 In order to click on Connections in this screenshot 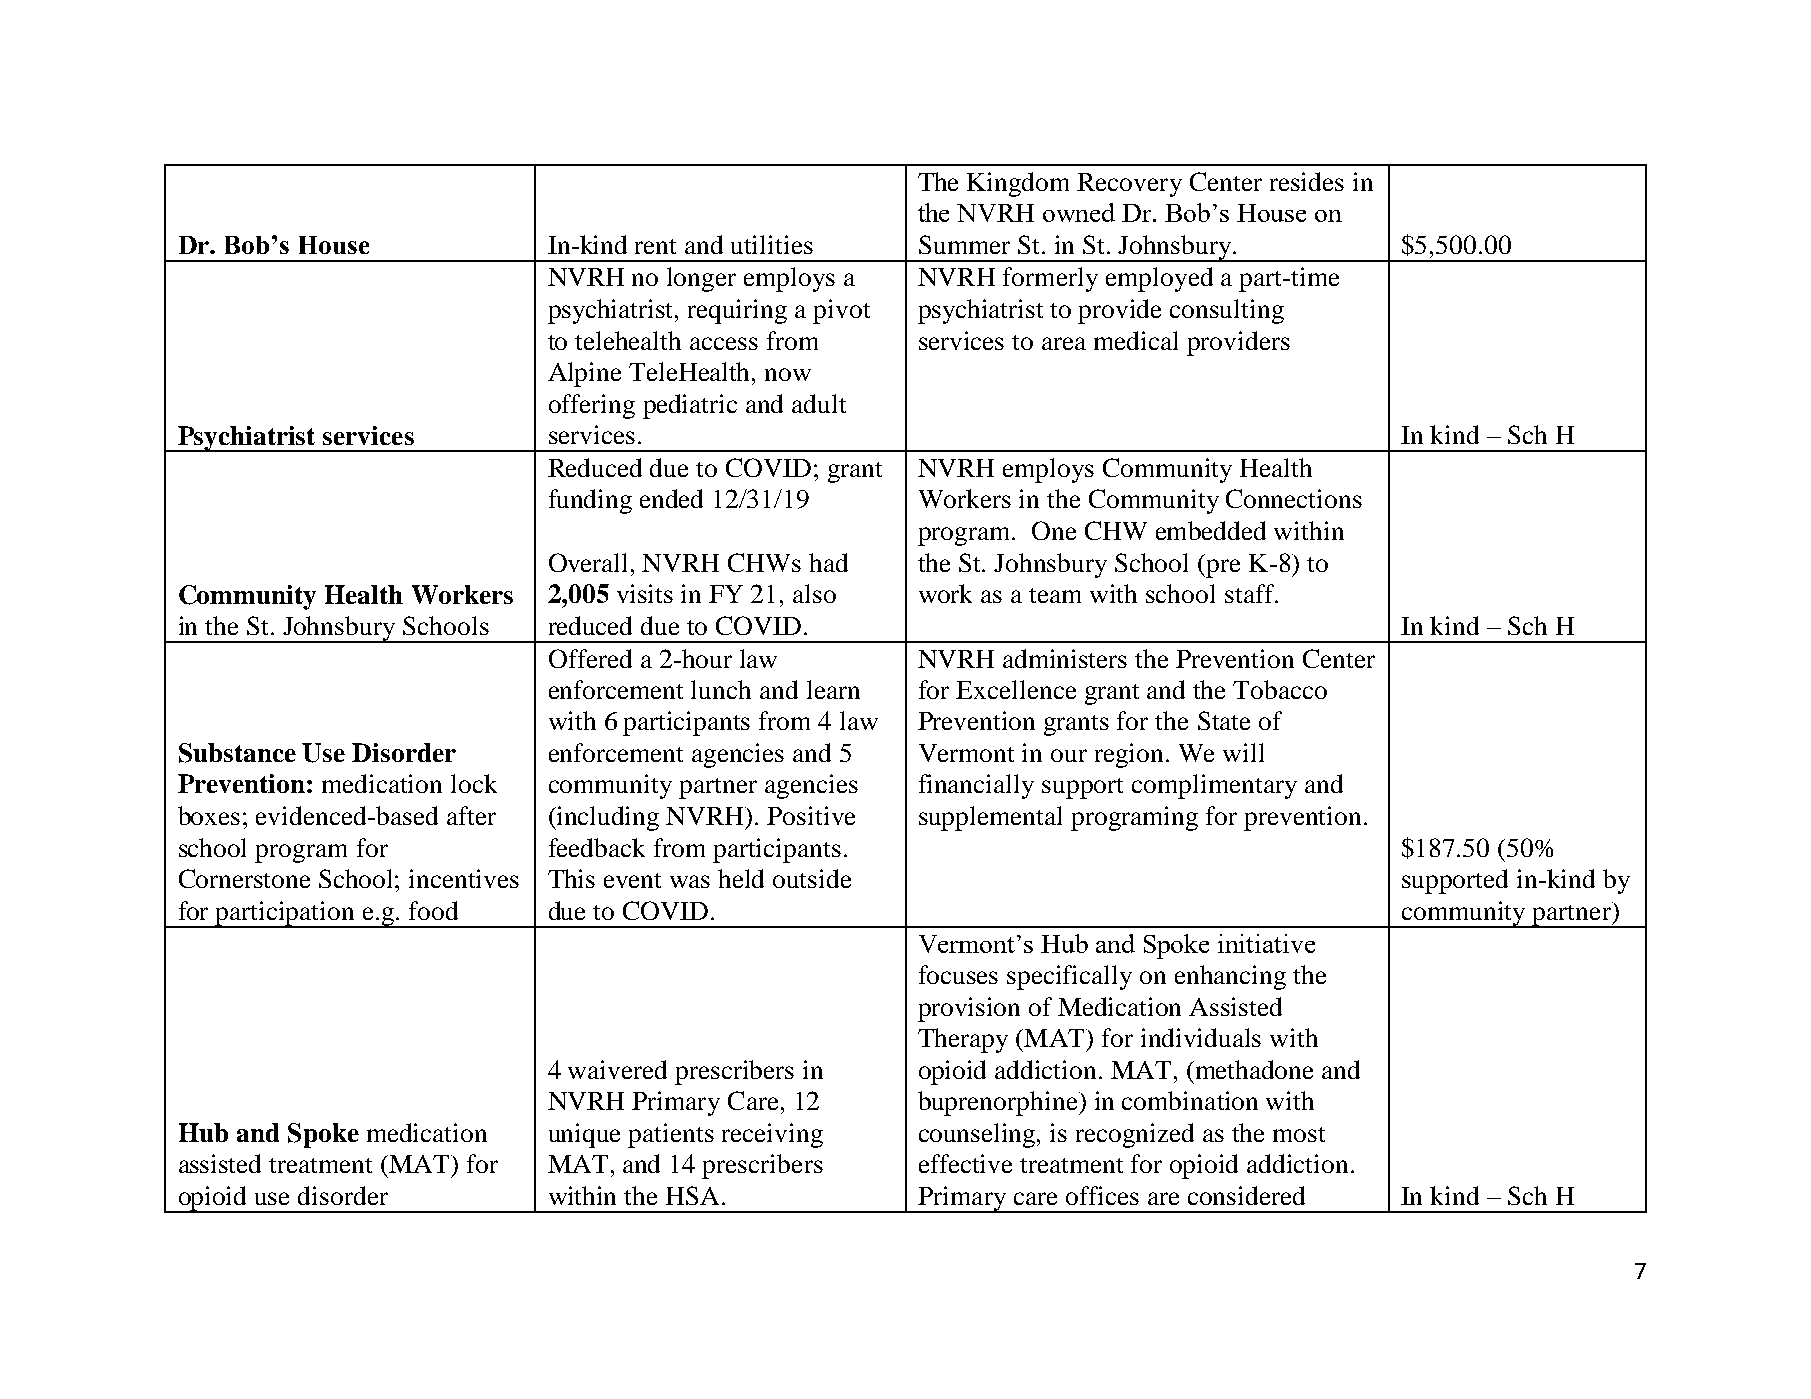, I will do `click(1294, 498)`.
